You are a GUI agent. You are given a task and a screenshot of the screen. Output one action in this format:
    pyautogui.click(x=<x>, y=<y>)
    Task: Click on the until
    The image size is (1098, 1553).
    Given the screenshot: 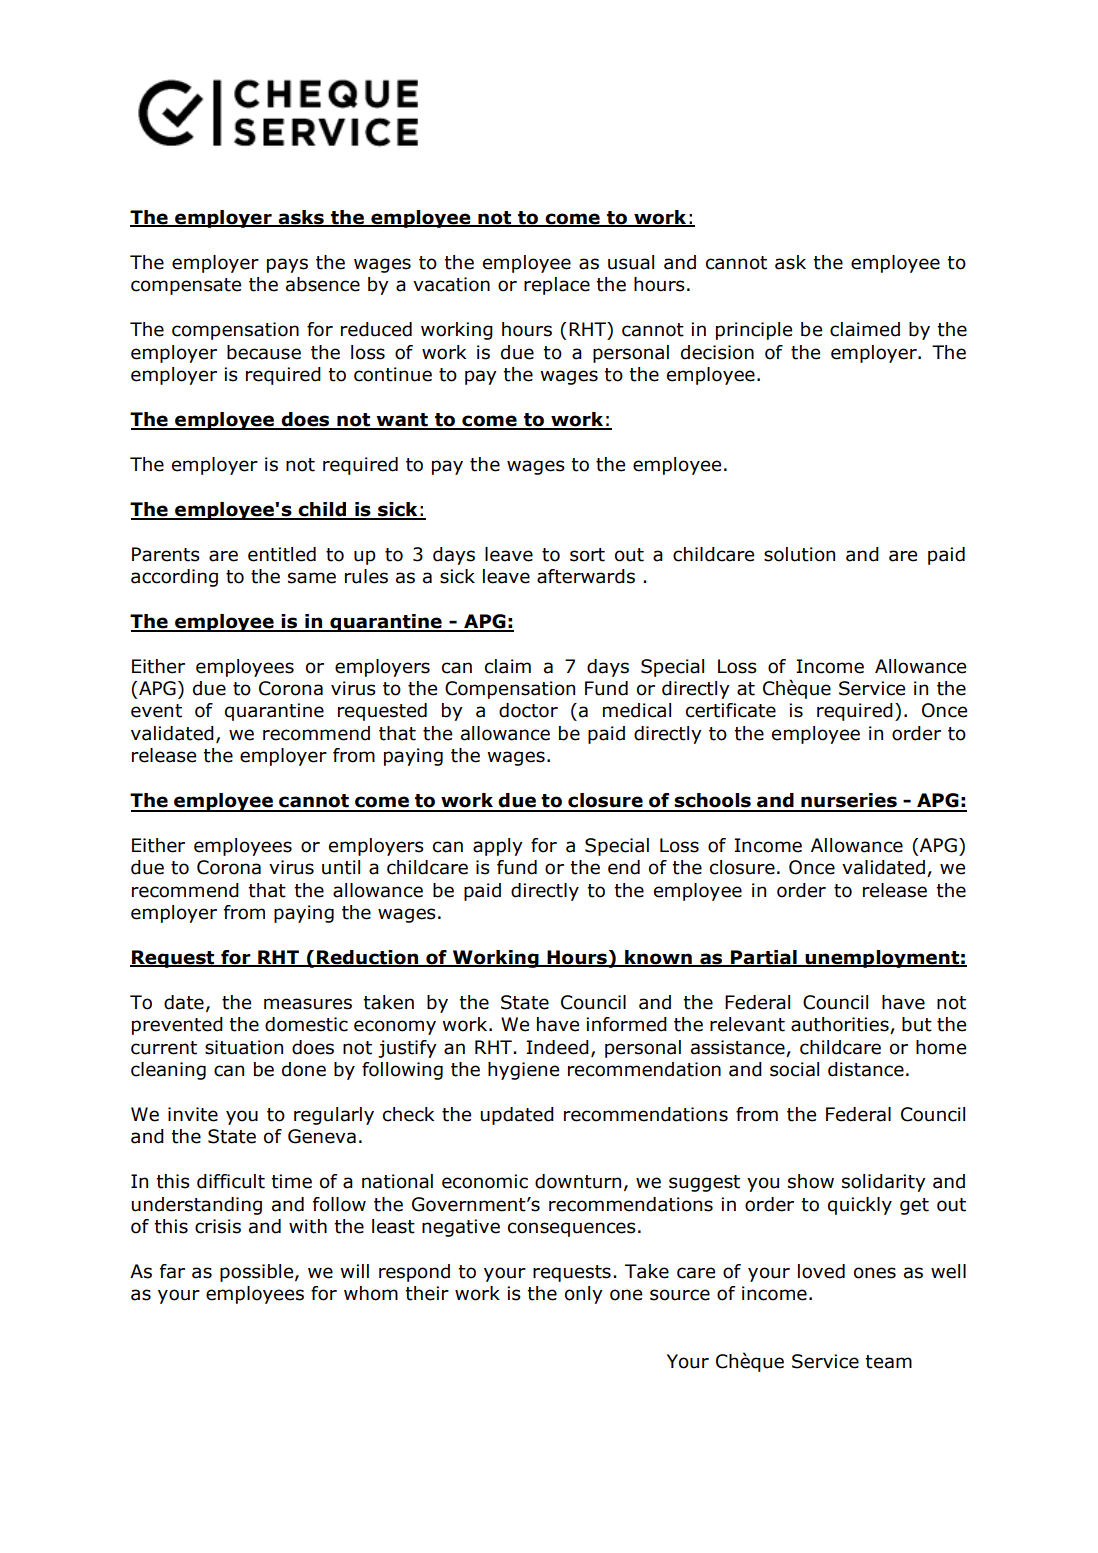 What is the action you would take?
    pyautogui.click(x=341, y=867)
